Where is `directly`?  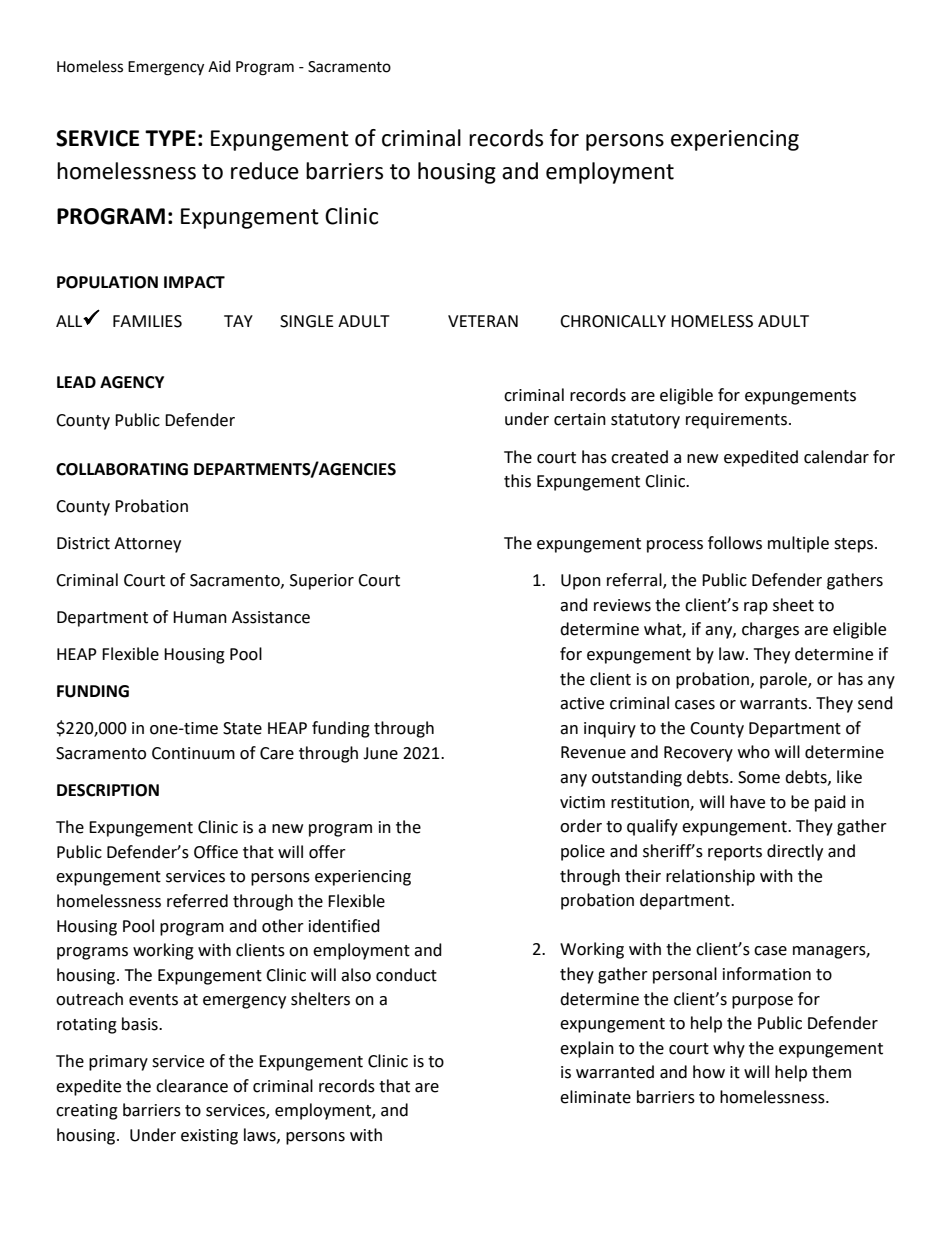 directly is located at coordinates (795, 852).
